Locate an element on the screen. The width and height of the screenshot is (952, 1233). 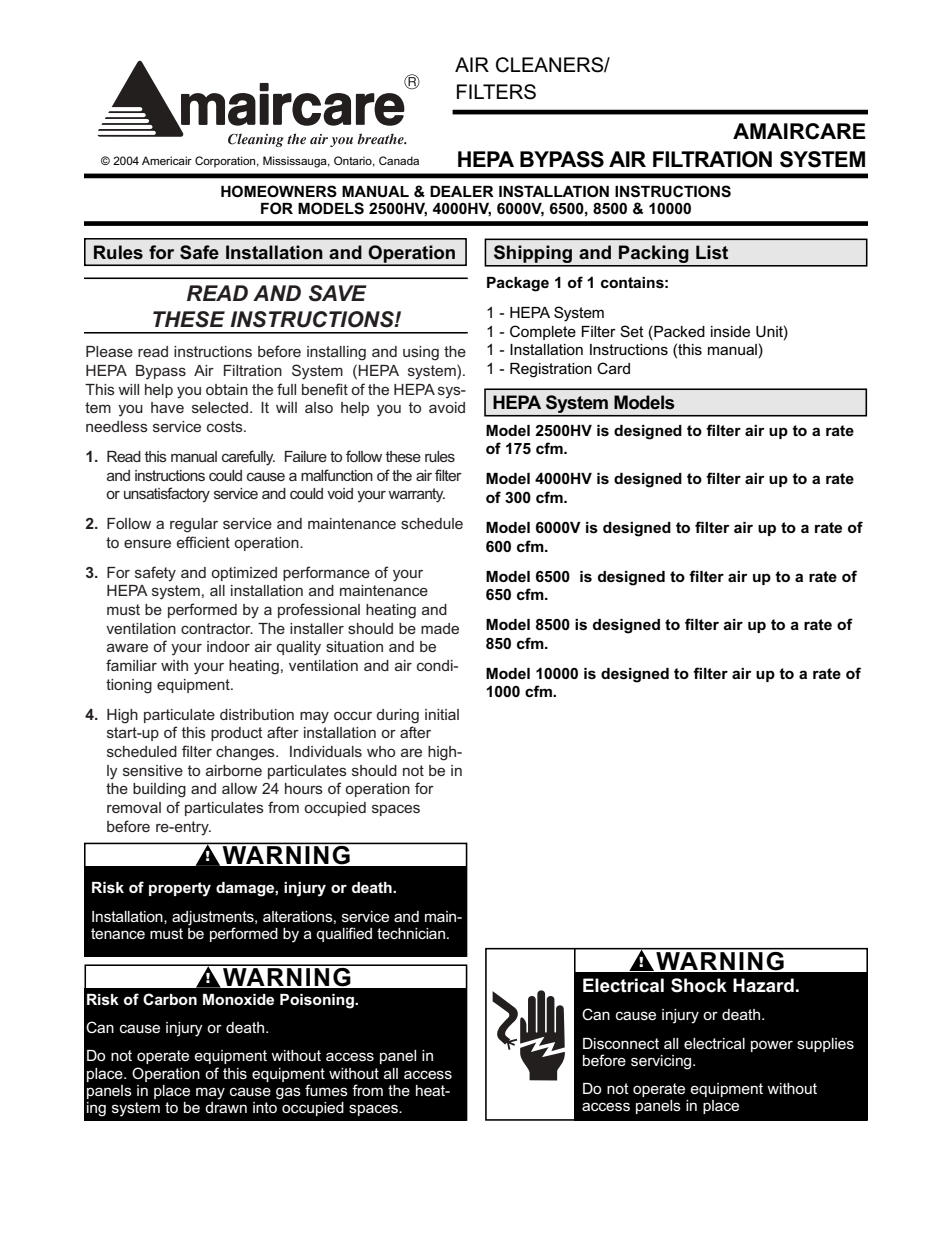
DEALER is located at coordinates (462, 191).
